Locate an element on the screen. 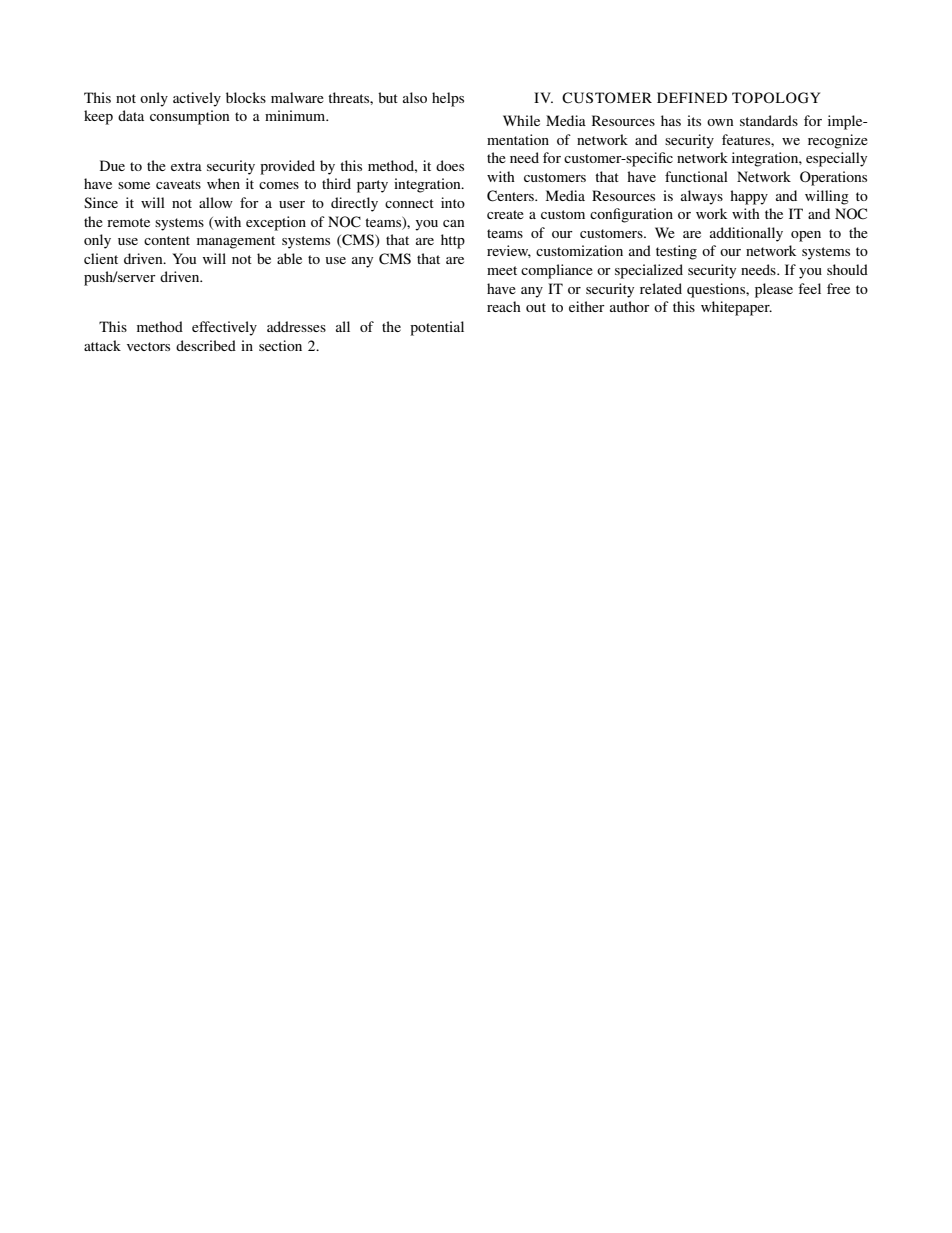  can is located at coordinates (454, 223).
